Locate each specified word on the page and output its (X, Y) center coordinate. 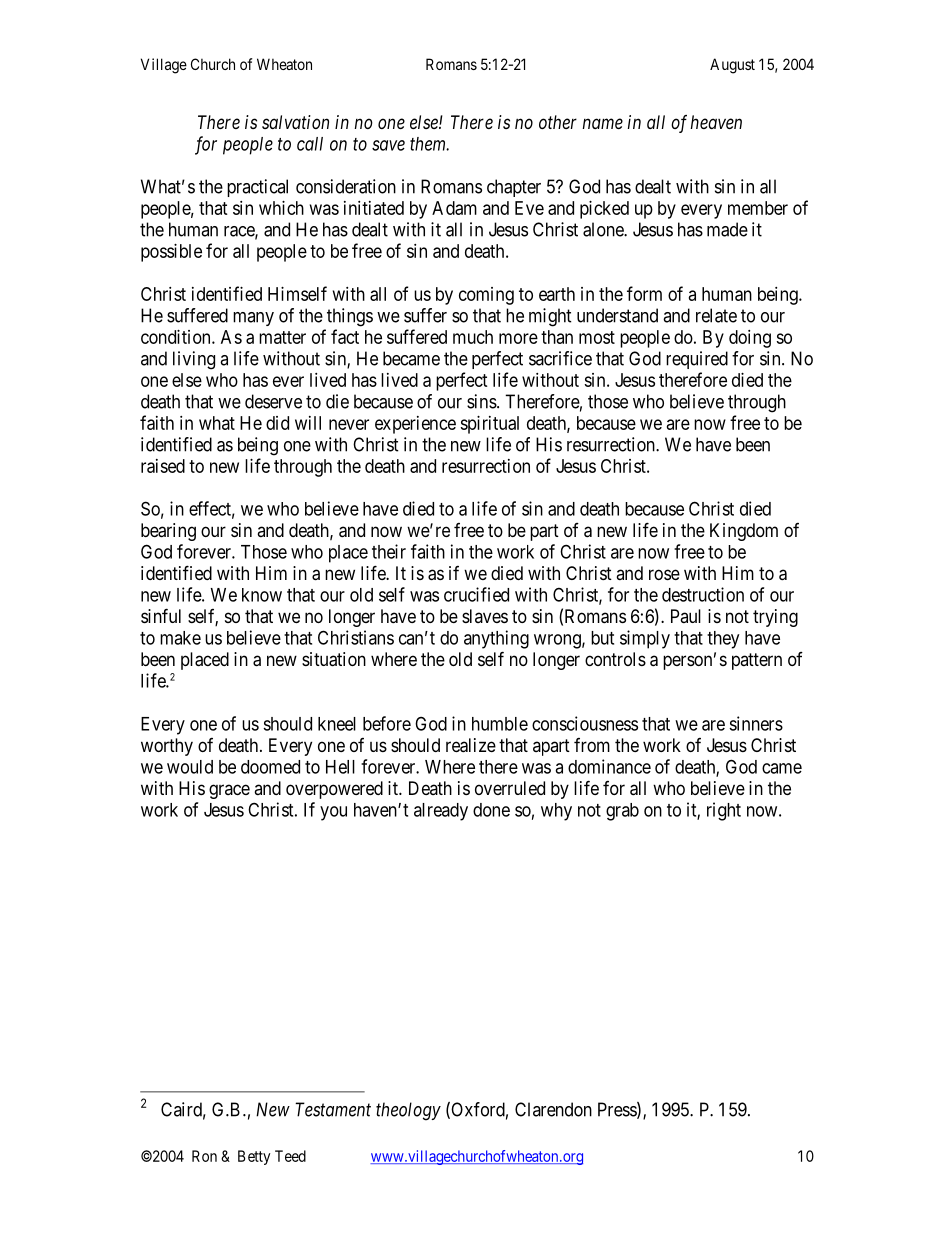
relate (716, 315)
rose (664, 574)
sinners (756, 723)
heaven (716, 122)
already (441, 812)
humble (500, 724)
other (558, 122)
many (253, 319)
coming (486, 296)
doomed (270, 767)
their (389, 551)
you (333, 813)
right (724, 811)
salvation (295, 122)
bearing (168, 532)
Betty (254, 1157)
